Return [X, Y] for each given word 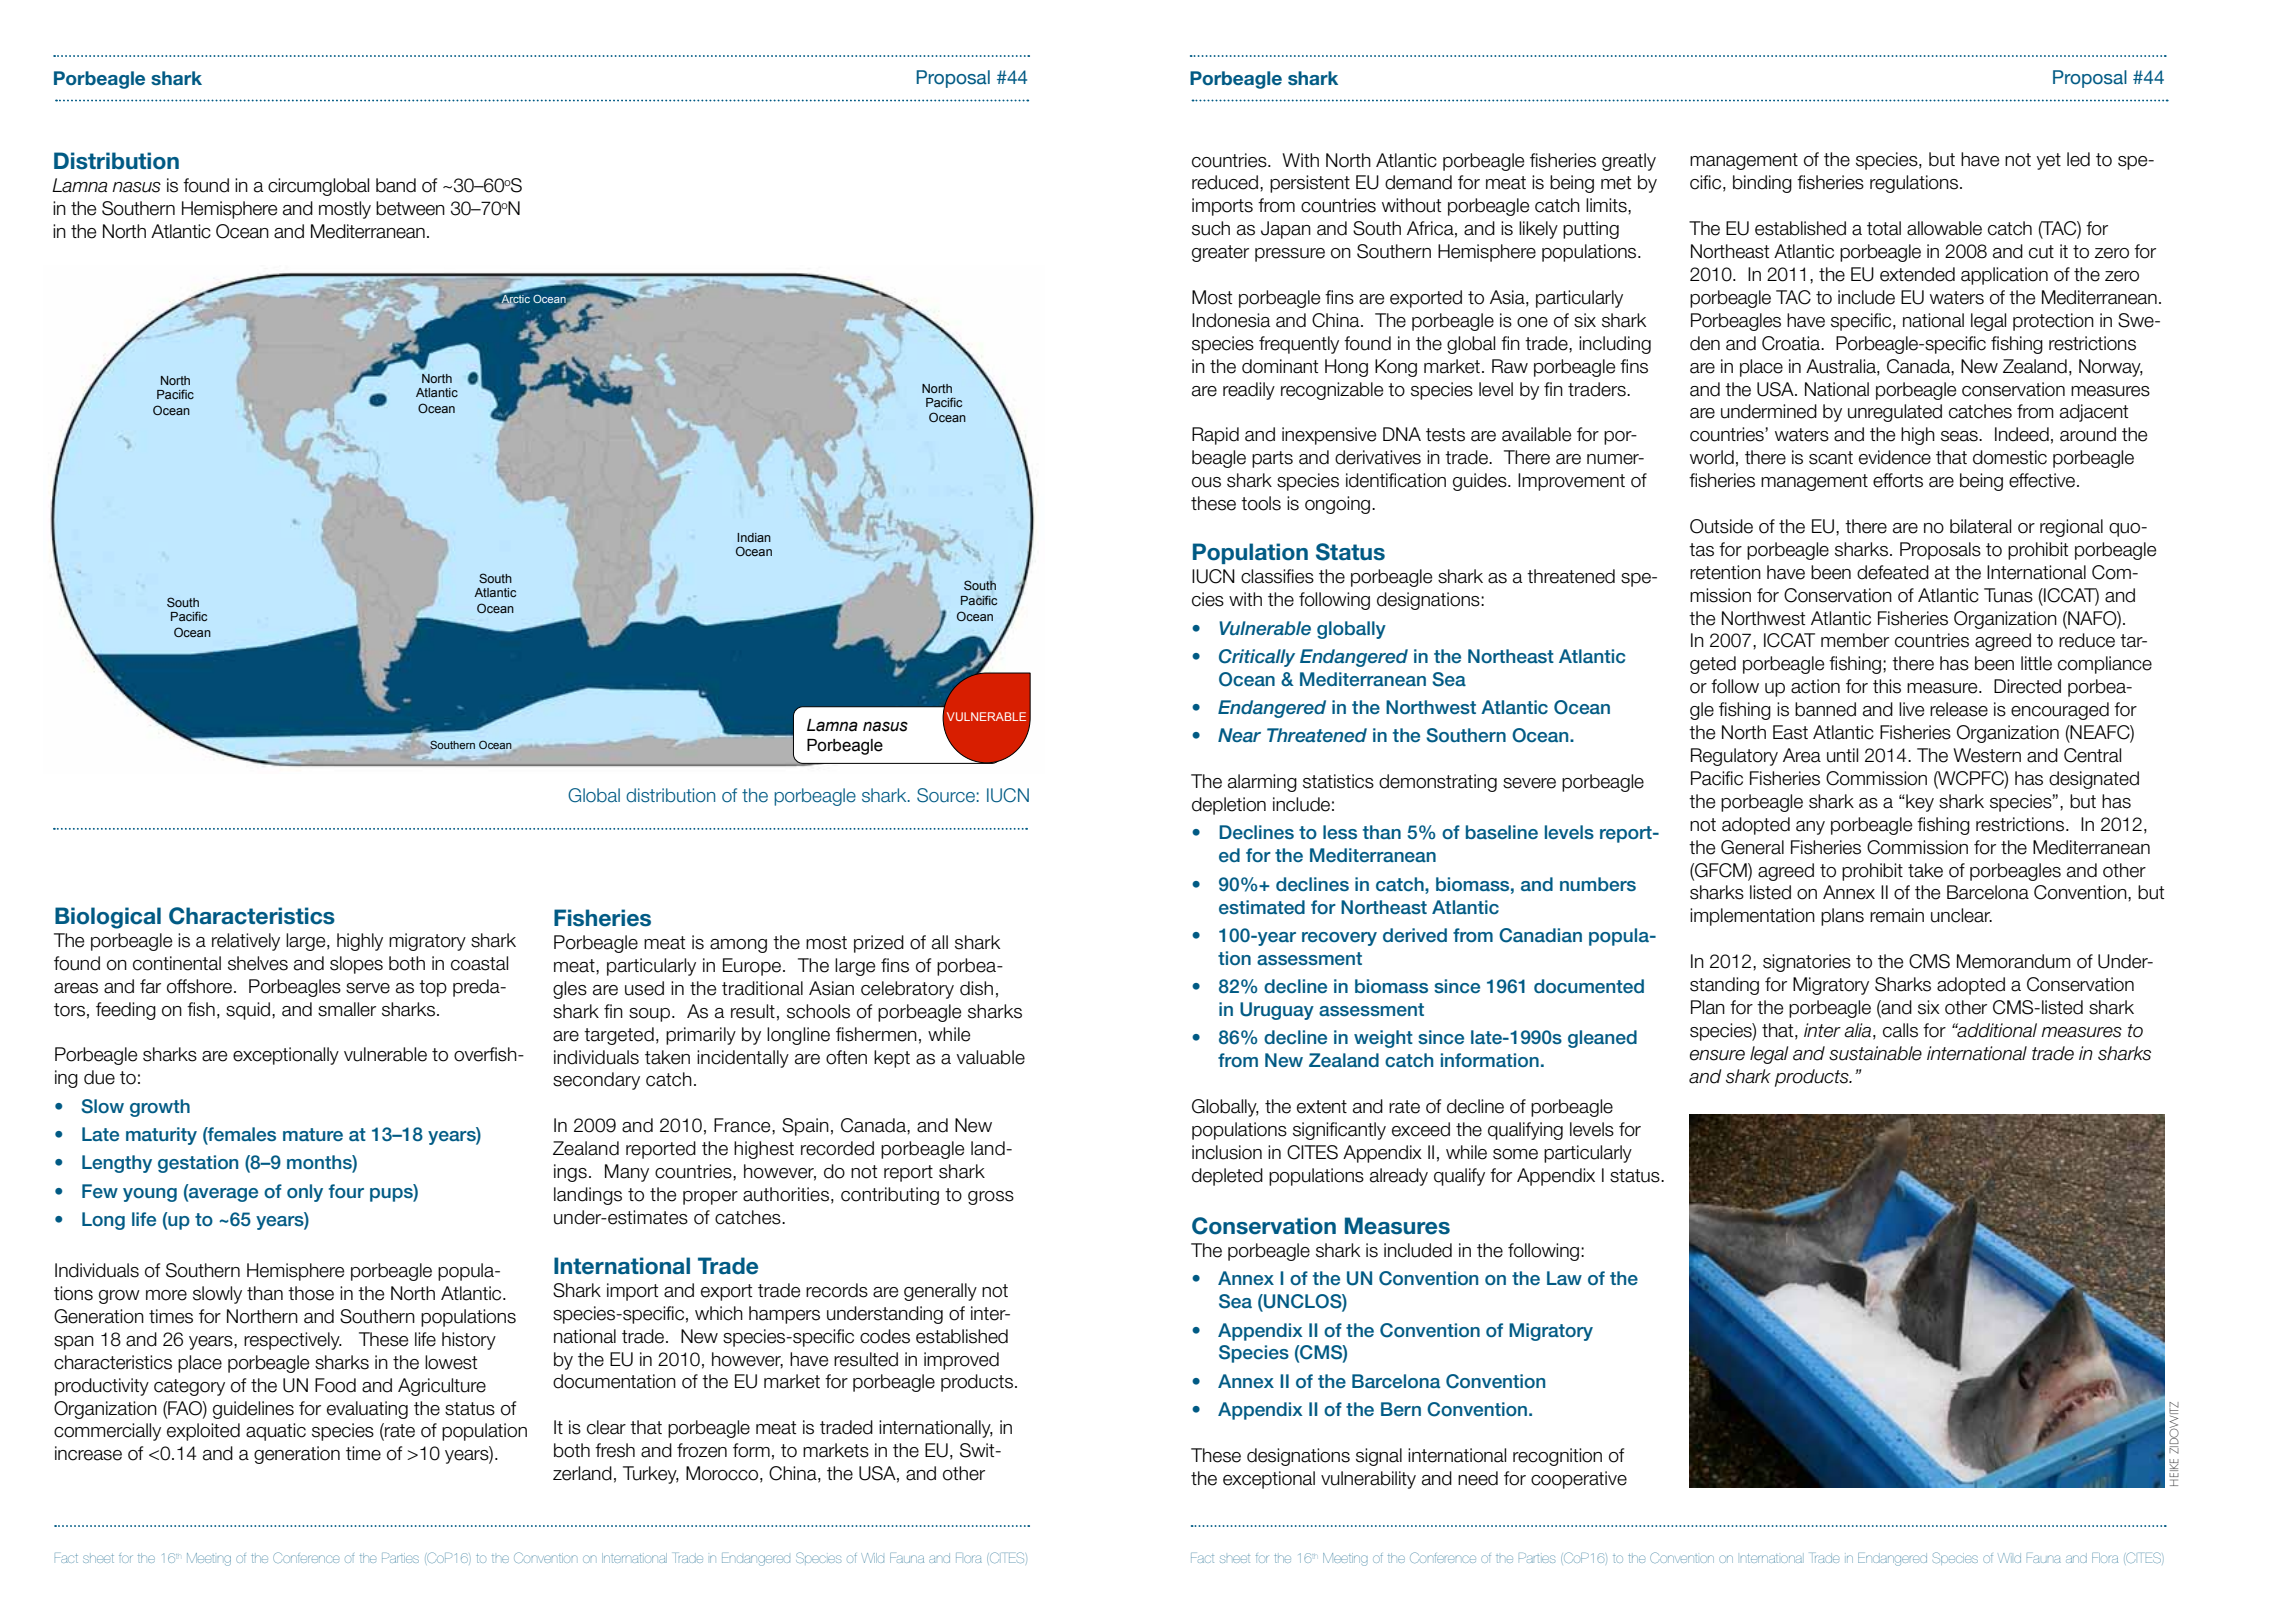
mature [313, 1134]
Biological [108, 918]
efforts [1898, 480]
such [1211, 228]
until [1842, 755]
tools [1261, 503]
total [1884, 228]
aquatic [276, 1432]
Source [946, 795]
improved [961, 1361]
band [396, 185]
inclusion [1227, 1152]
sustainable [1875, 1053]
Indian [754, 537]
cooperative [1579, 1480]
